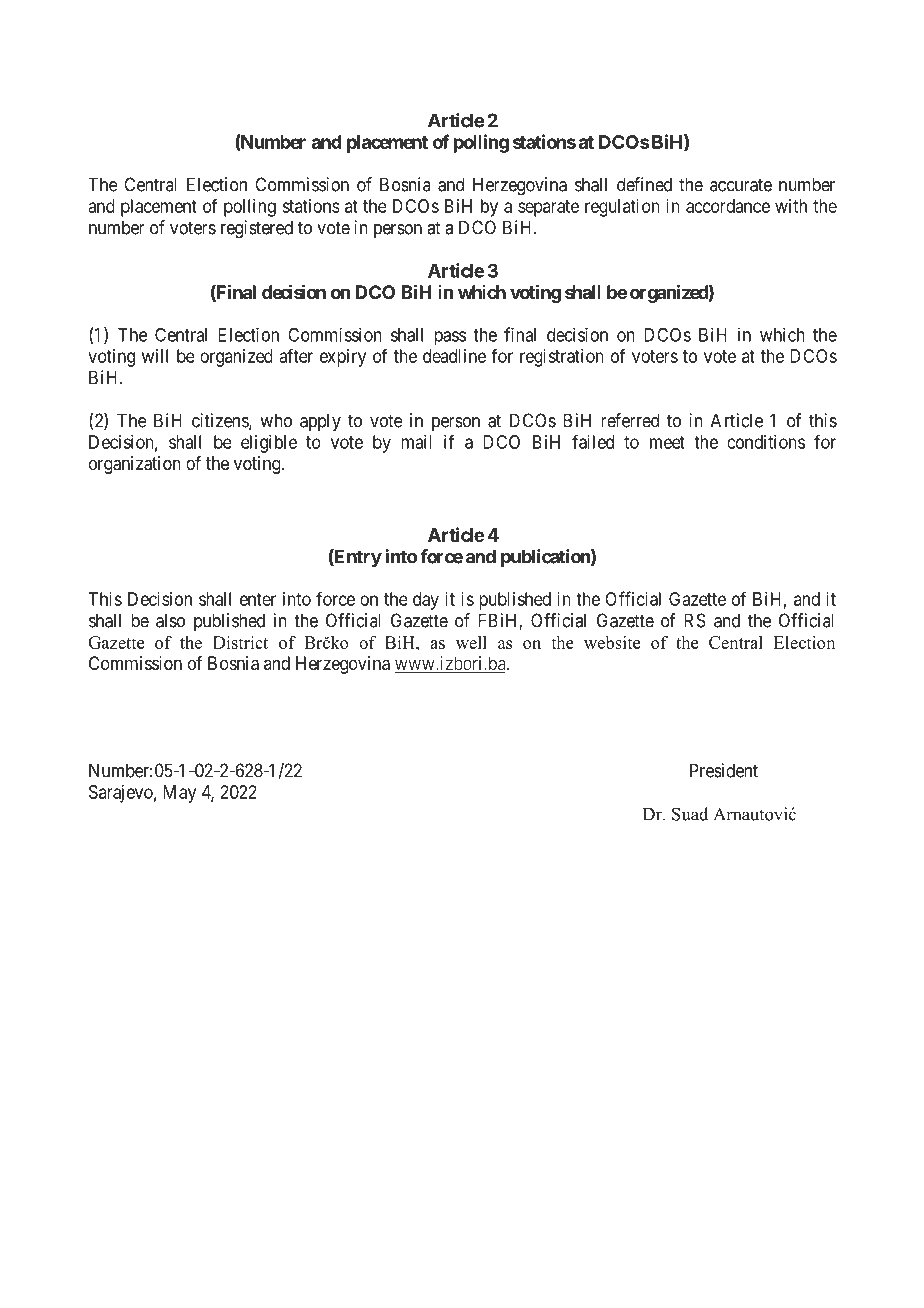 This screenshot has height=1308, width=924. I want to click on accordance, so click(728, 206).
